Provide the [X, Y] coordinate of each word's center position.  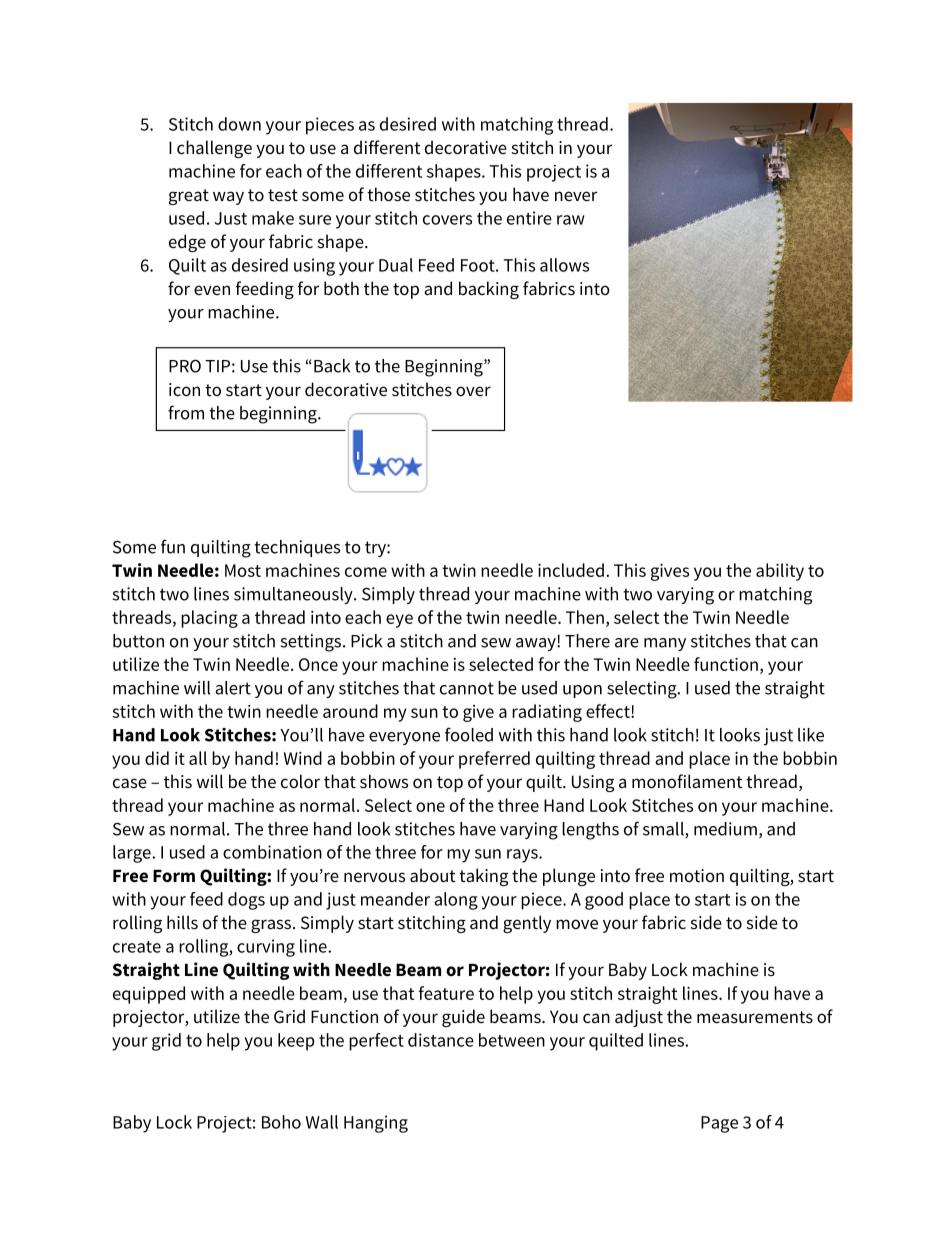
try [376, 549]
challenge [214, 149]
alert [233, 688]
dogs [246, 901]
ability [780, 572]
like [811, 735]
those [388, 194]
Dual [396, 265]
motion [697, 875]
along [456, 901]
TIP [217, 366]
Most [243, 570]
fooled [469, 734]
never [576, 196]
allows [564, 265]
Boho [281, 1122]
